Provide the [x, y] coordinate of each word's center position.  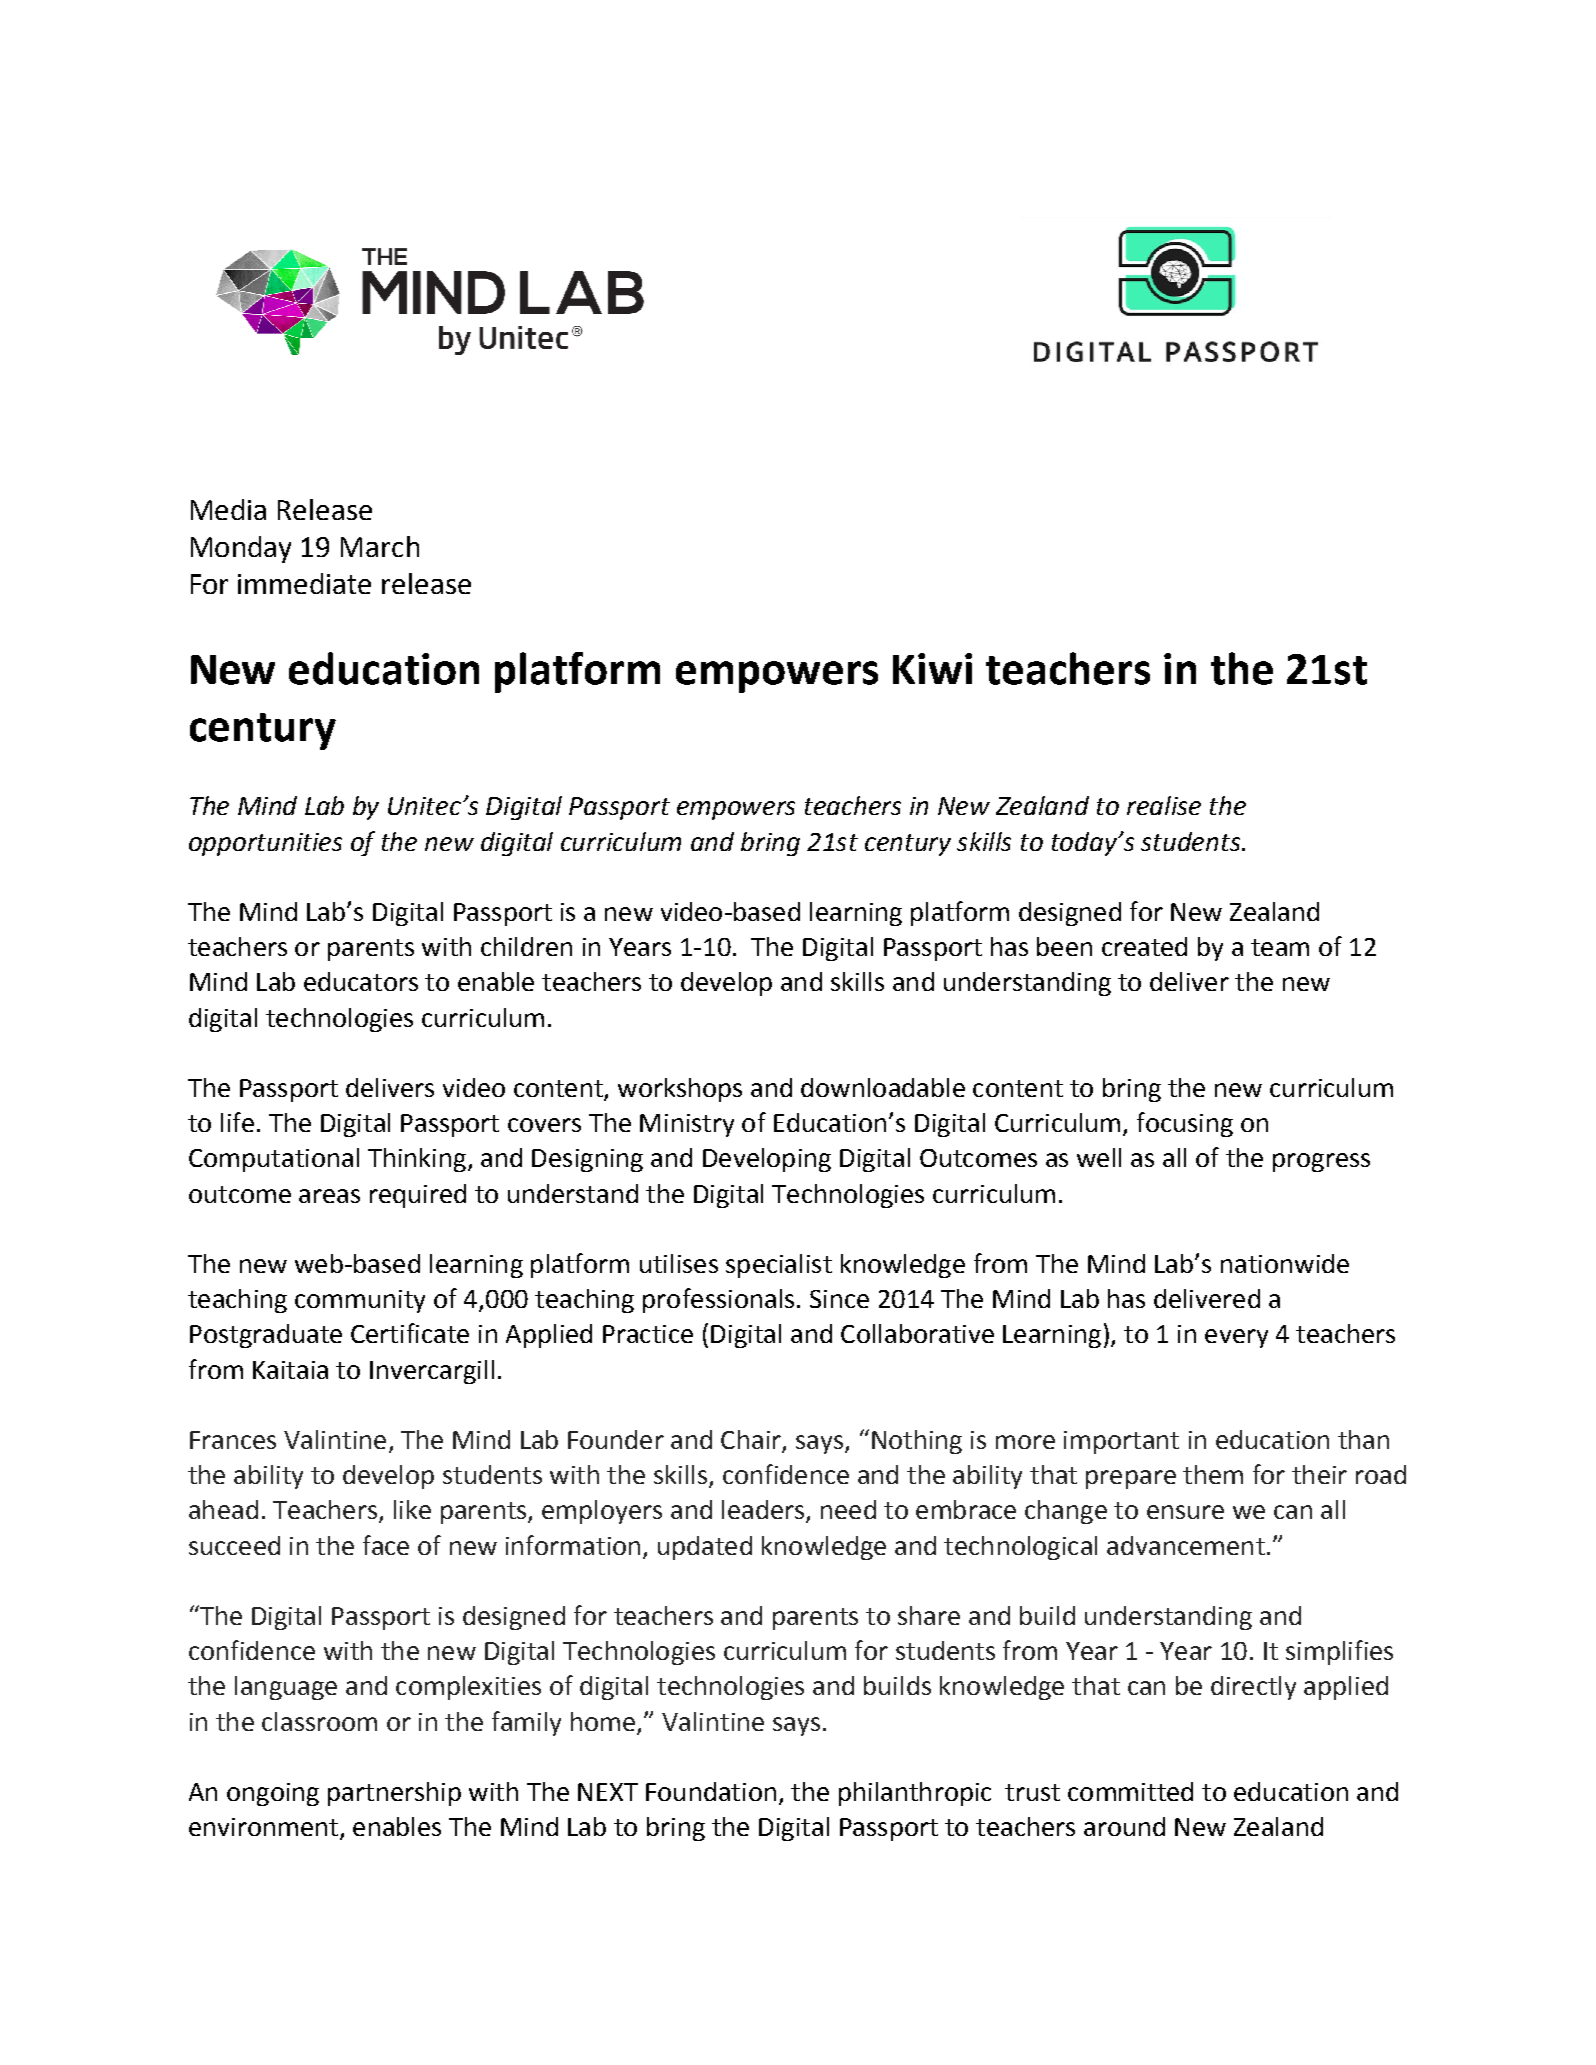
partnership [394, 1794]
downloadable [883, 1087]
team [1280, 947]
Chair [752, 1441]
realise [1164, 805]
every [1236, 1338]
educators [361, 981]
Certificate [410, 1333]
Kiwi [932, 668]
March [380, 546]
